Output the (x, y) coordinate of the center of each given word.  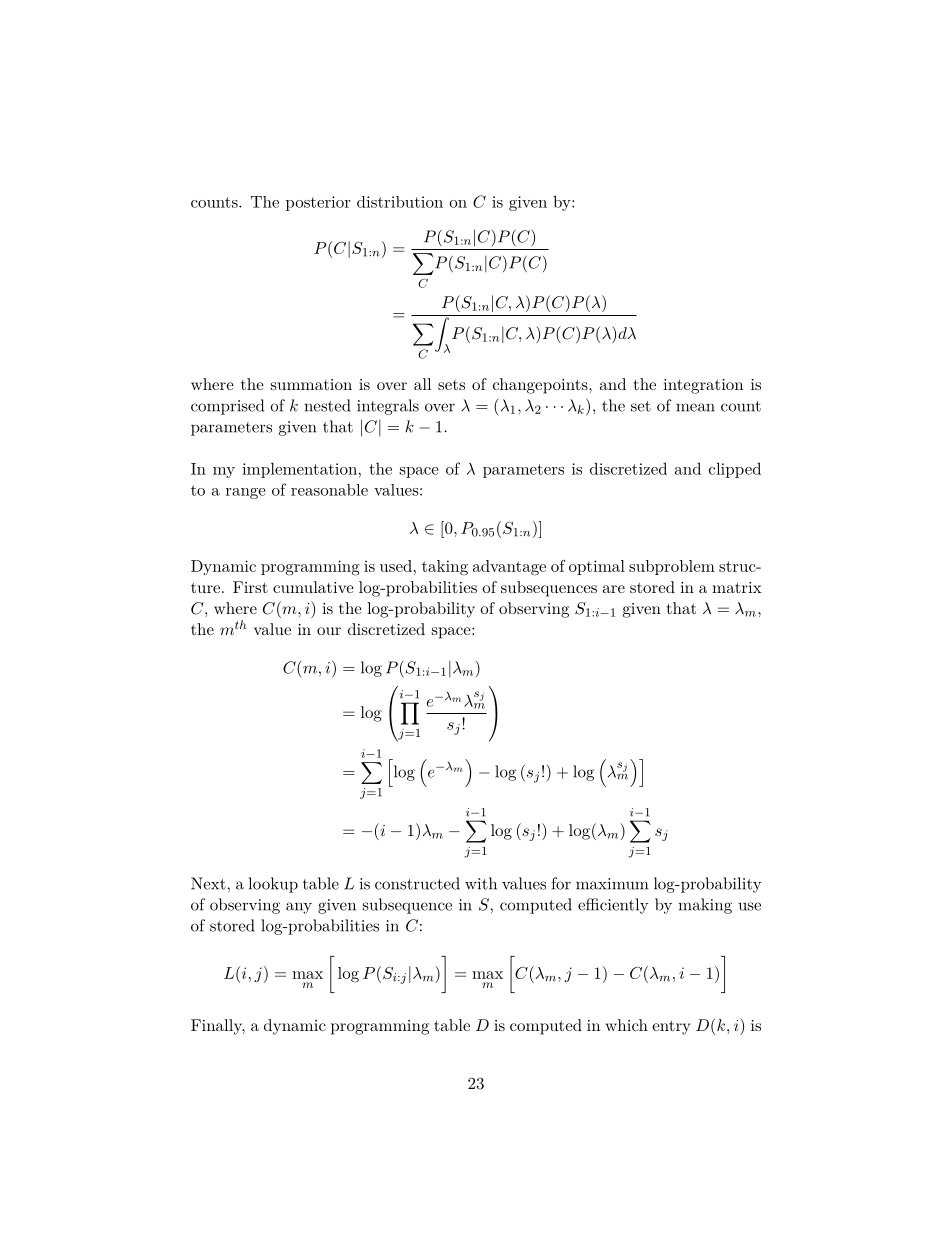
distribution (400, 202)
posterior (318, 203)
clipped (735, 470)
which (626, 1025)
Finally (218, 1027)
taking (445, 568)
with (481, 883)
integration (703, 386)
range (245, 493)
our (329, 631)
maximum (612, 884)
